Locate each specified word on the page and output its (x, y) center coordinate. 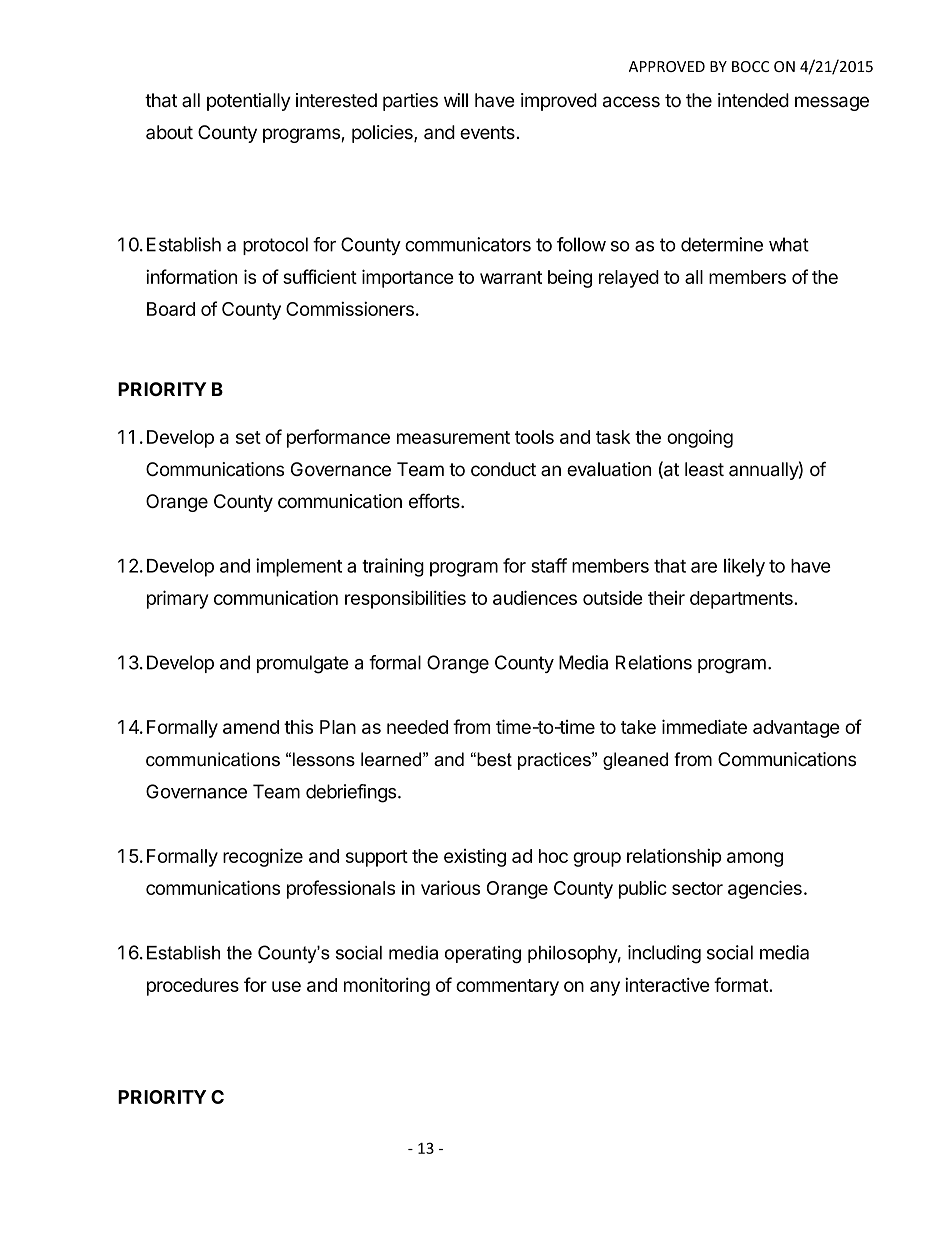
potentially (249, 102)
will (456, 100)
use (286, 986)
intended (753, 100)
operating (483, 954)
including (664, 954)
